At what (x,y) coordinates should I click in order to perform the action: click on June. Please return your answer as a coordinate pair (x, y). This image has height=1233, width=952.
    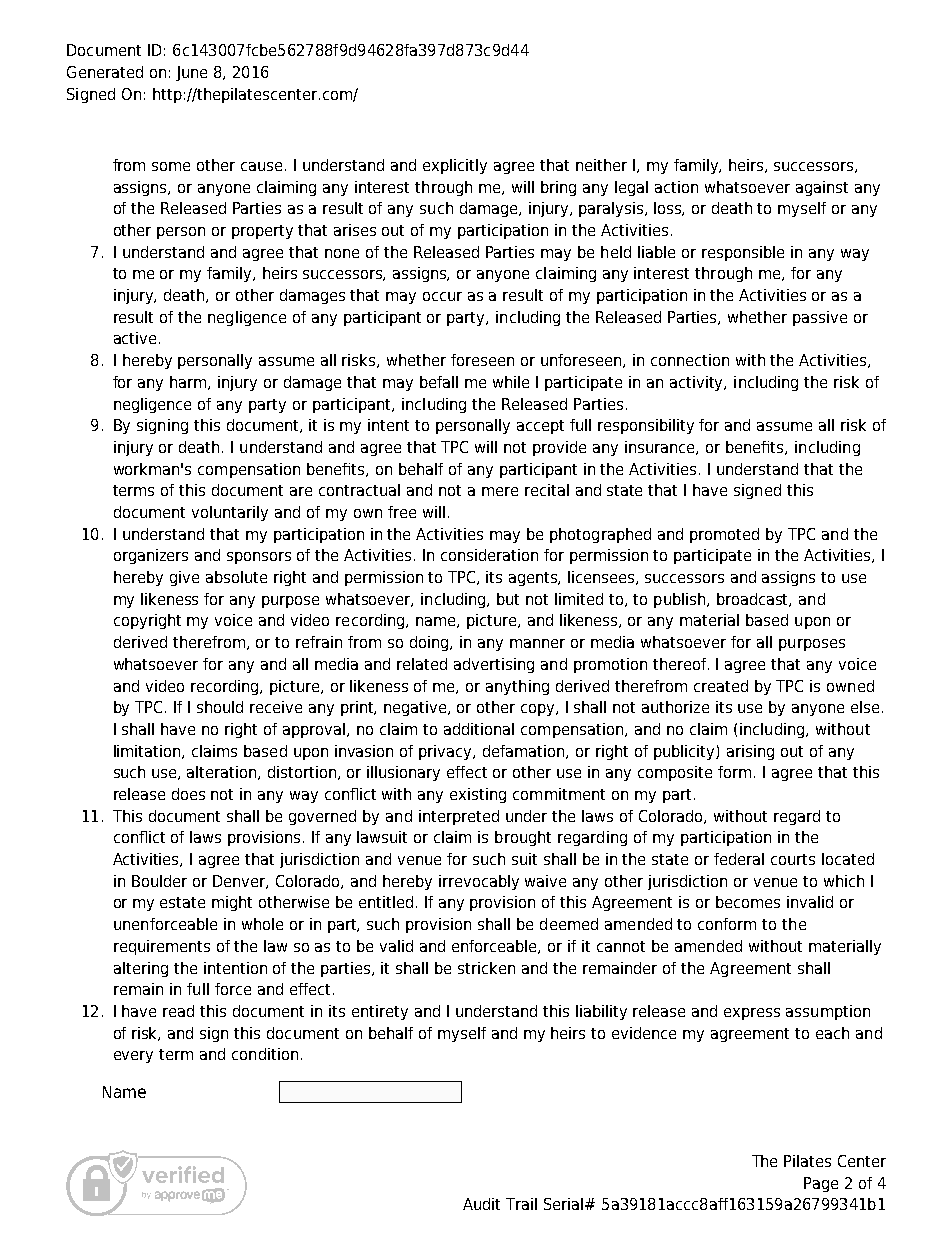
    Looking at the image, I should click on (191, 73).
